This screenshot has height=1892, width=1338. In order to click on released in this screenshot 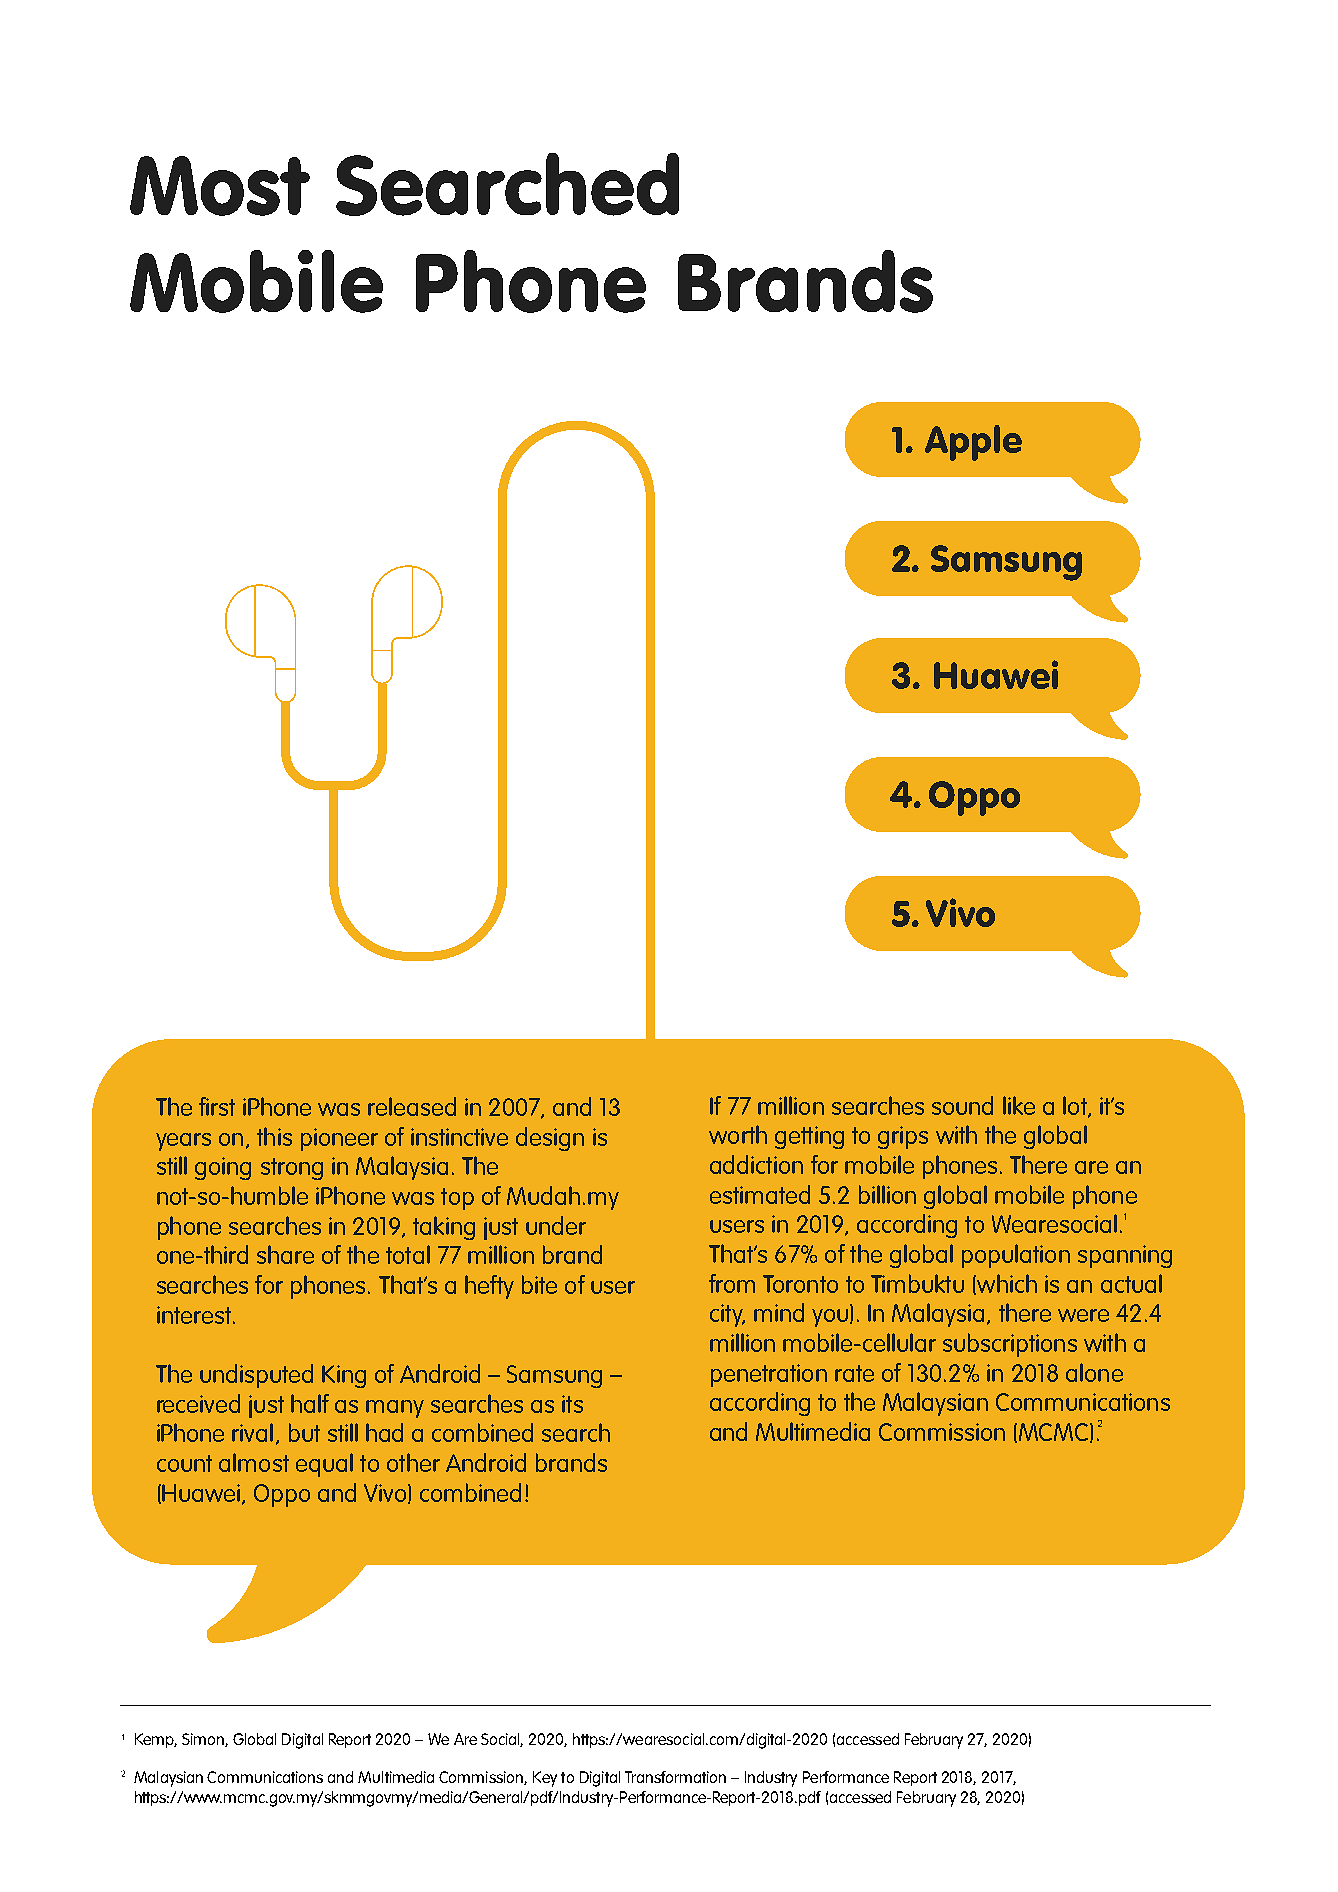, I will do `click(412, 1106)`.
